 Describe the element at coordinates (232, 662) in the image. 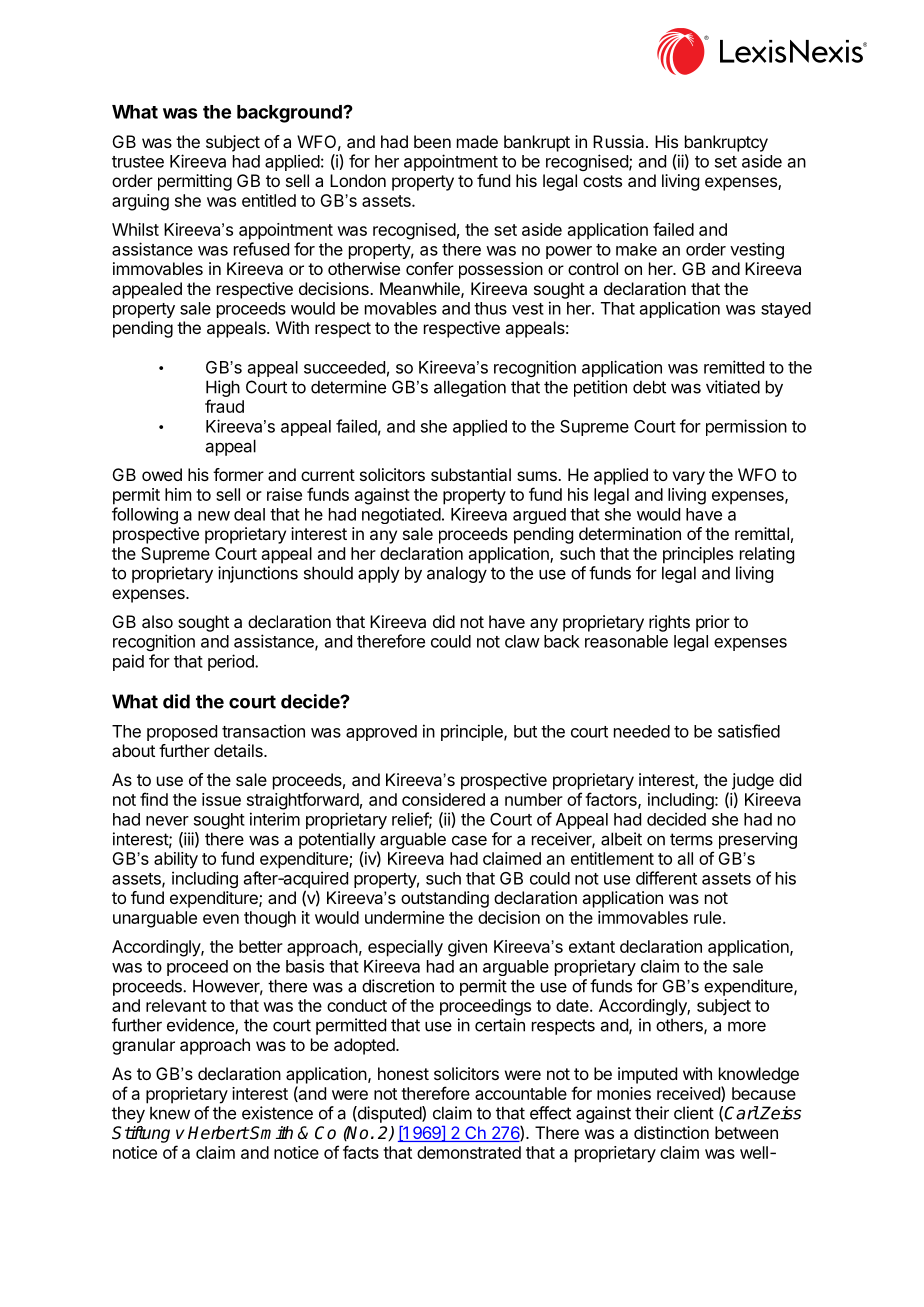

I see `period` at that location.
